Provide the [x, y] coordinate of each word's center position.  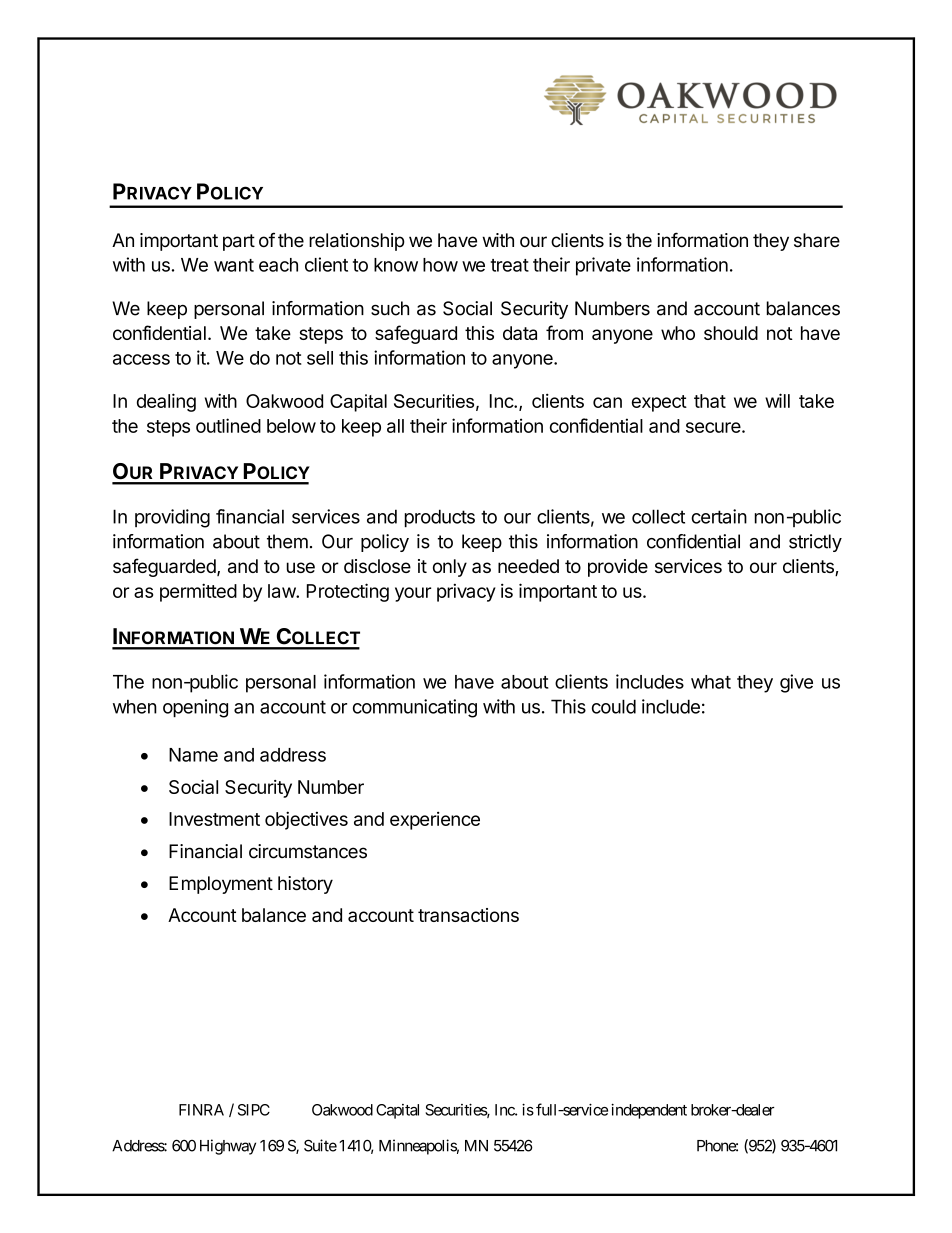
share [817, 240]
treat [510, 265]
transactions [468, 915]
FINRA [201, 1110]
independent [649, 1111]
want [234, 265]
